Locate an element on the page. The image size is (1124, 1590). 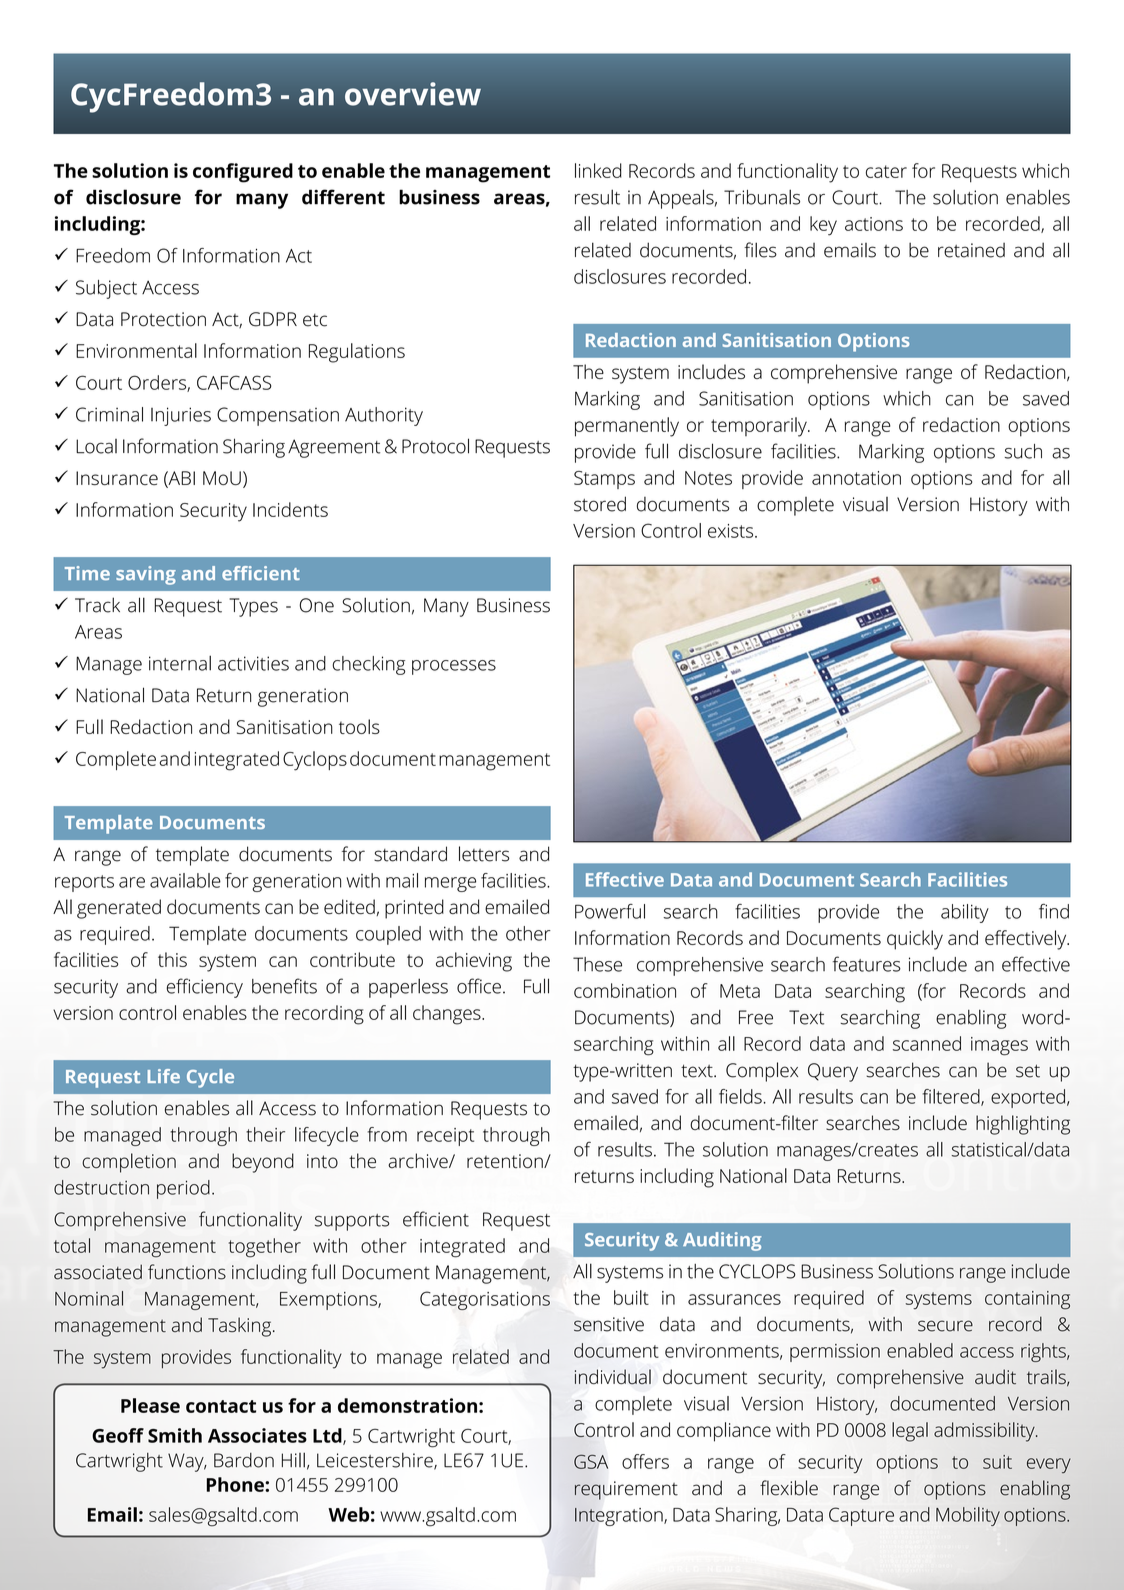
cater is located at coordinates (886, 171).
